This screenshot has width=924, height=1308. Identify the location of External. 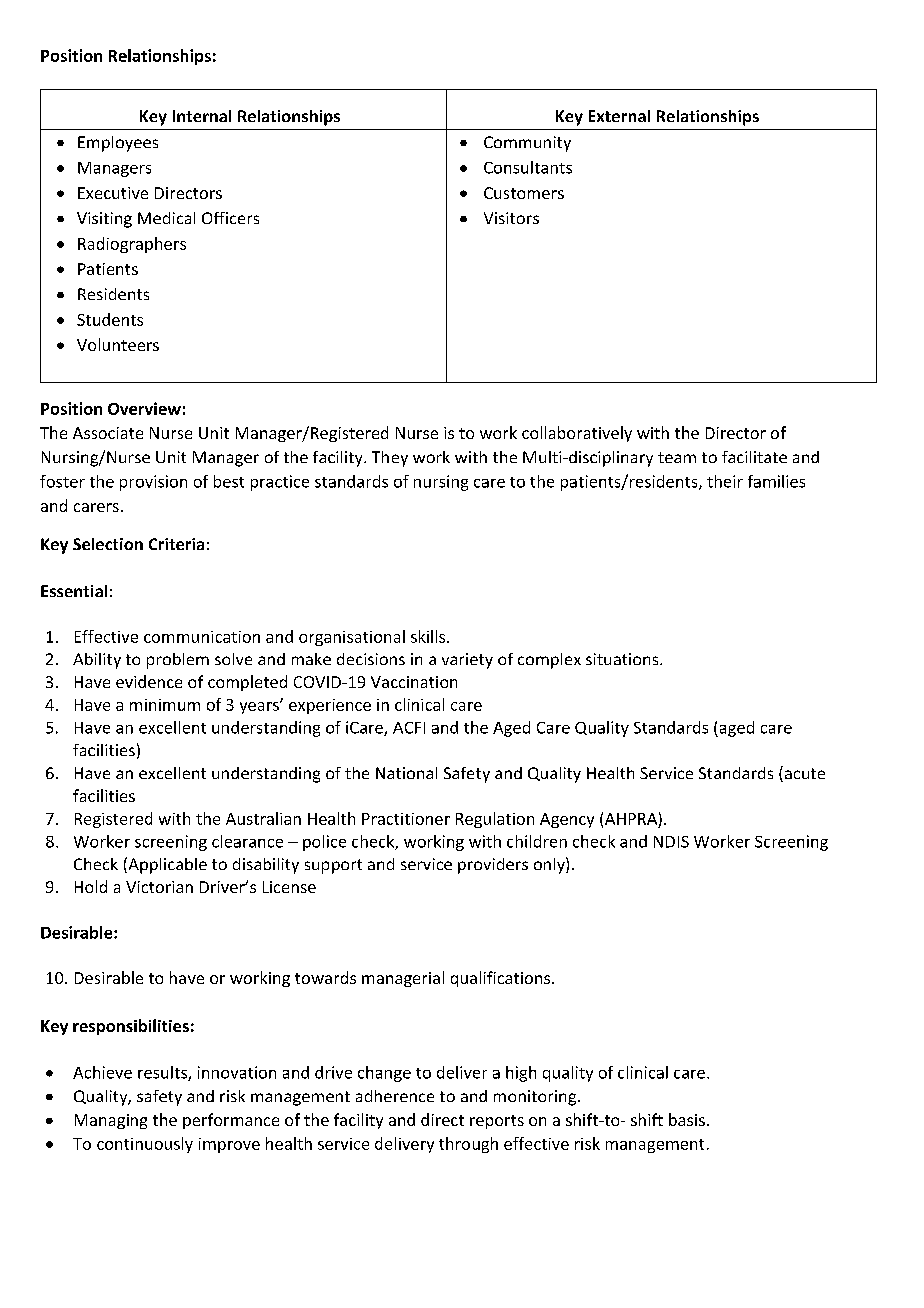
(619, 116).
